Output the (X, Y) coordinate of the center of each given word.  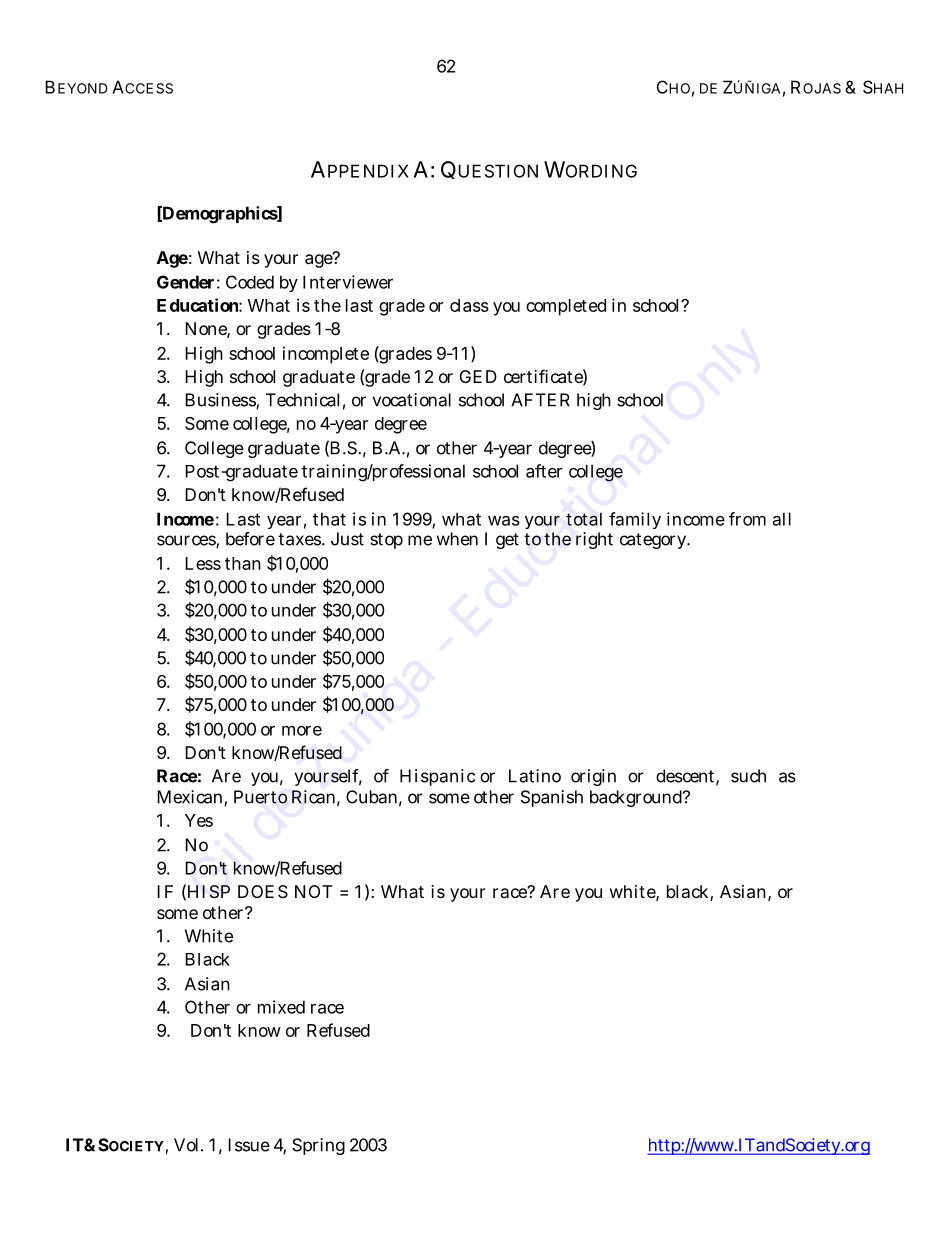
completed (566, 307)
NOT (313, 891)
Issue (249, 1145)
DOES (263, 891)
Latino (535, 776)
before (250, 539)
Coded (250, 282)
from (747, 519)
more (302, 731)
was (504, 521)
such (748, 776)
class (469, 305)
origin (593, 777)
